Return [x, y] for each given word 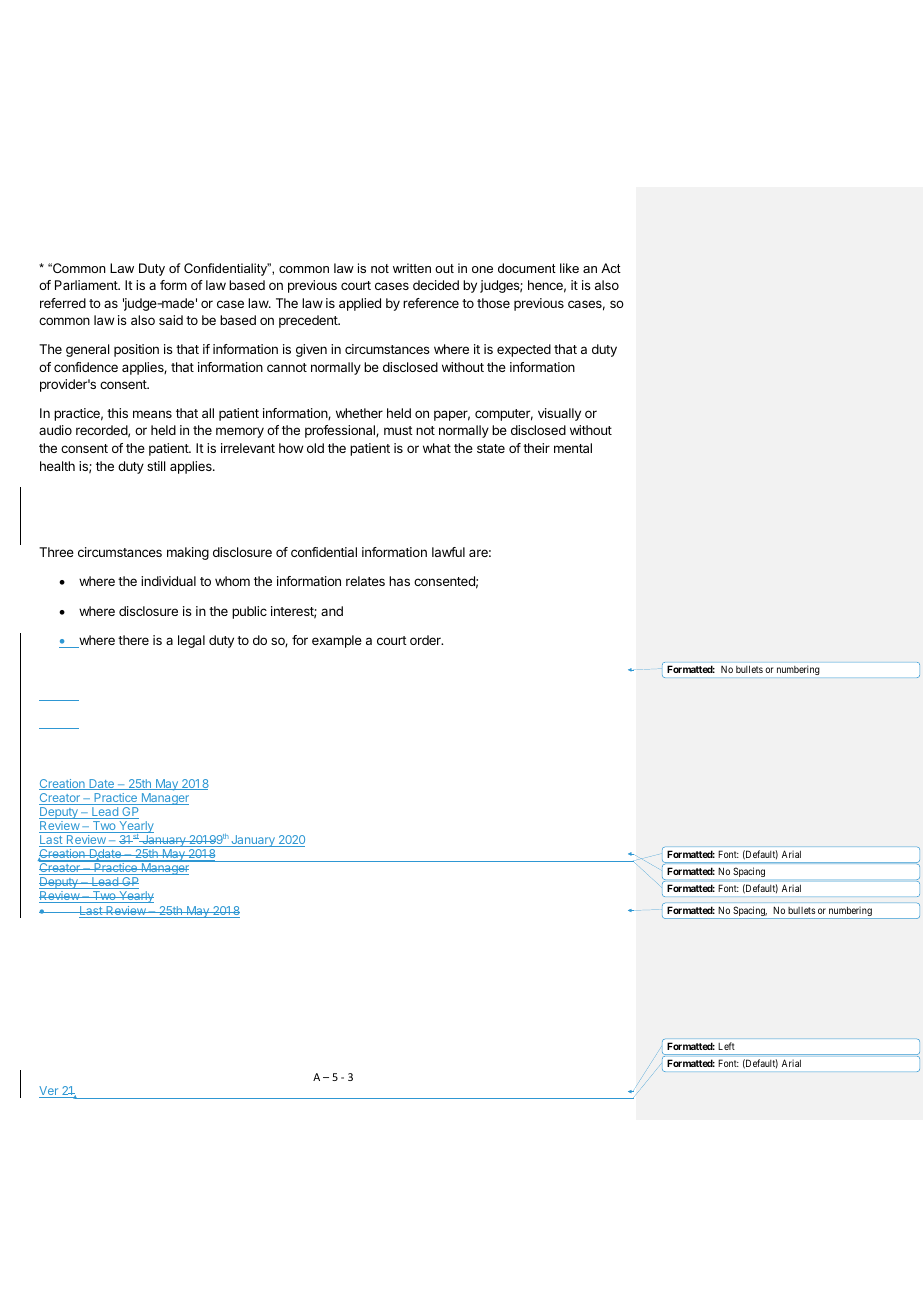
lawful [448, 552]
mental [573, 448]
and [332, 611]
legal [191, 641]
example [337, 641]
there [133, 640]
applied [360, 304]
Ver [50, 1092]
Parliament [87, 285]
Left [726, 1046]
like [569, 268]
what [437, 448]
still [156, 466]
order [426, 640]
